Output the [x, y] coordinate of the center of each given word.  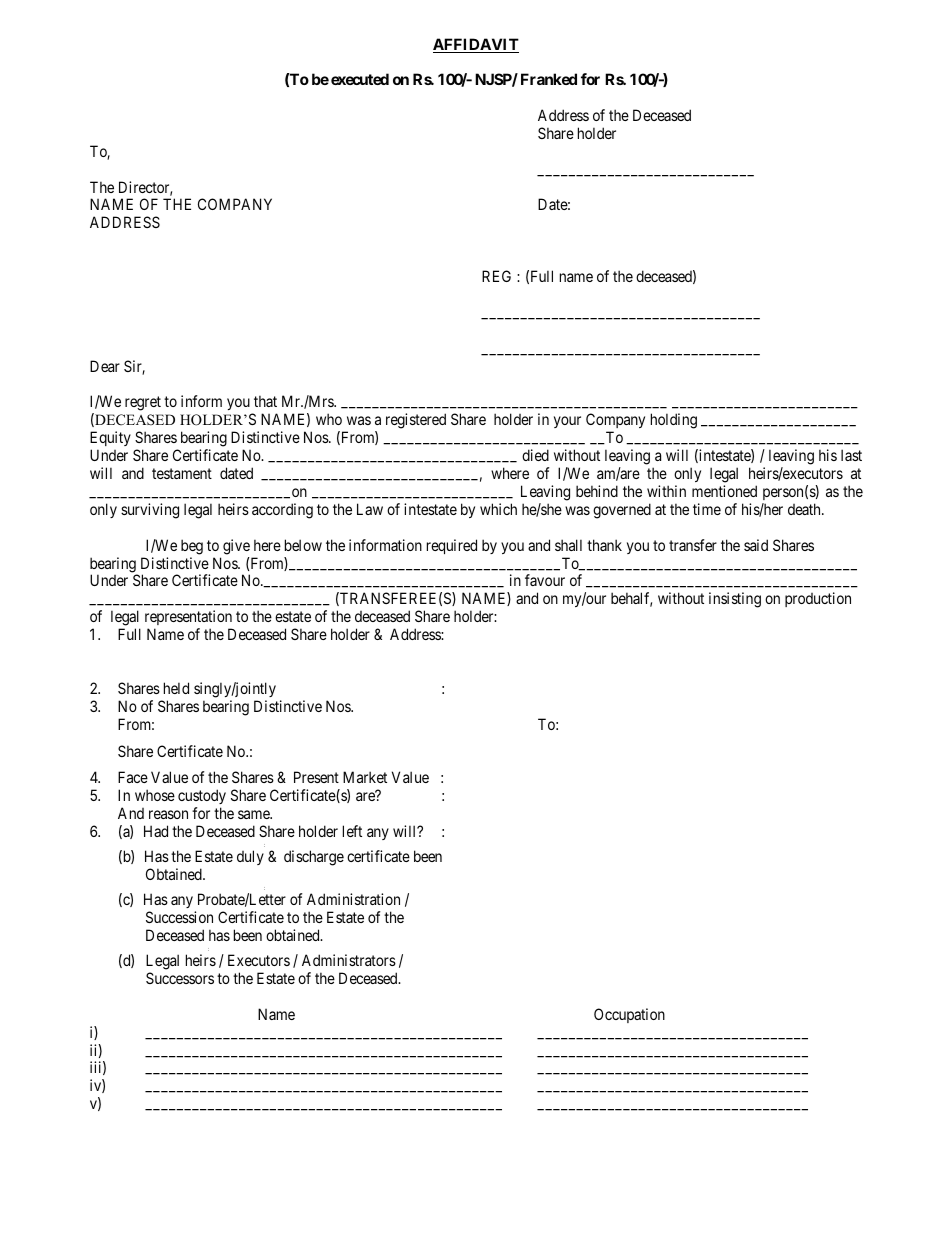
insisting [735, 600]
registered [416, 421]
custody [202, 798]
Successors [180, 978]
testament [182, 473]
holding [674, 421]
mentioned [724, 491]
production [818, 599]
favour [545, 580]
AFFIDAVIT [476, 45]
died [535, 455]
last [851, 455]
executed [360, 79]
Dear [105, 366]
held [176, 688]
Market [365, 777]
